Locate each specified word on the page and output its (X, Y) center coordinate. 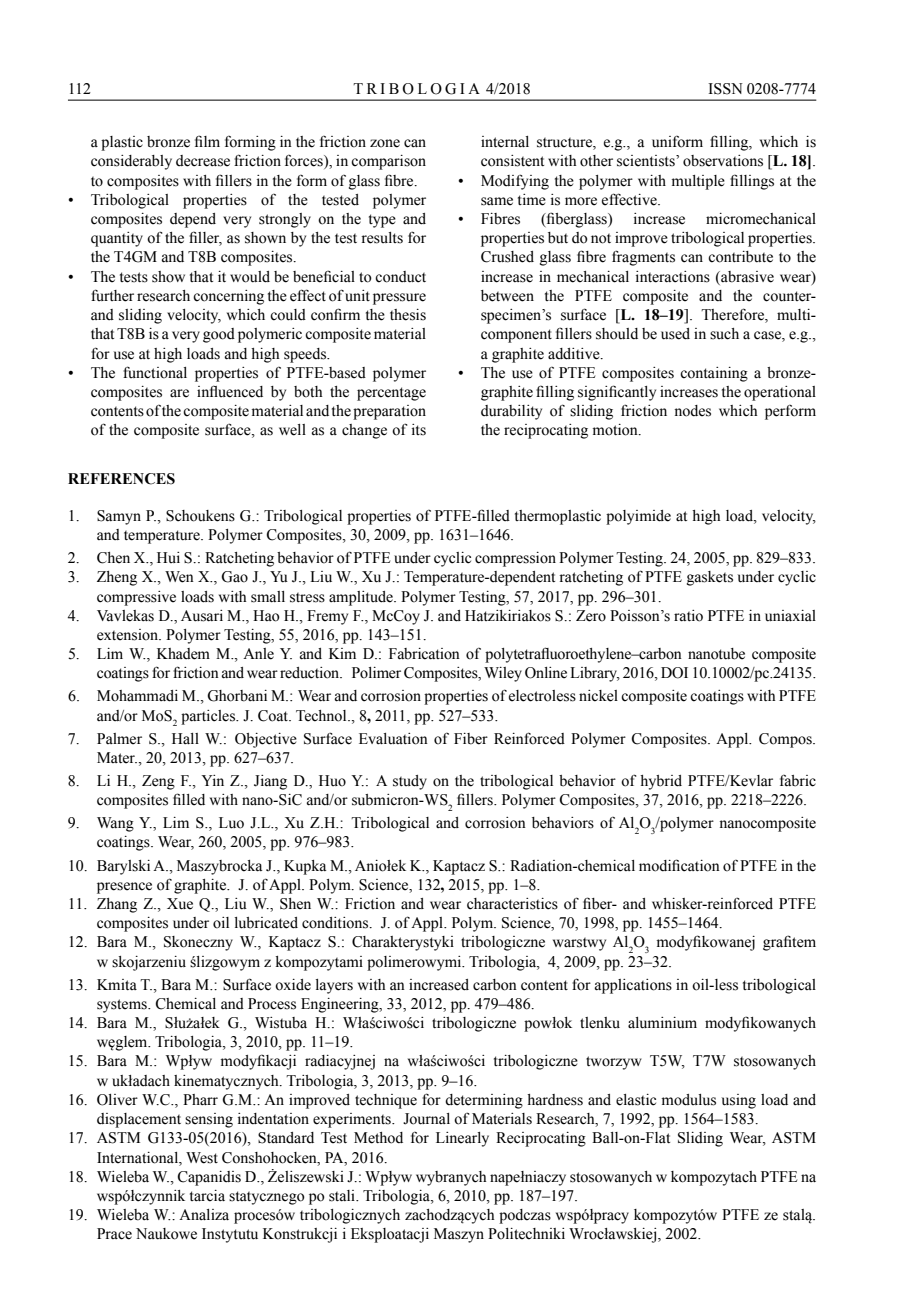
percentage (391, 394)
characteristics (512, 904)
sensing (209, 1120)
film (207, 141)
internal (505, 142)
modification (679, 865)
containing (714, 374)
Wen (179, 577)
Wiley (503, 674)
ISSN (725, 89)
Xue (180, 904)
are (179, 393)
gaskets (710, 578)
